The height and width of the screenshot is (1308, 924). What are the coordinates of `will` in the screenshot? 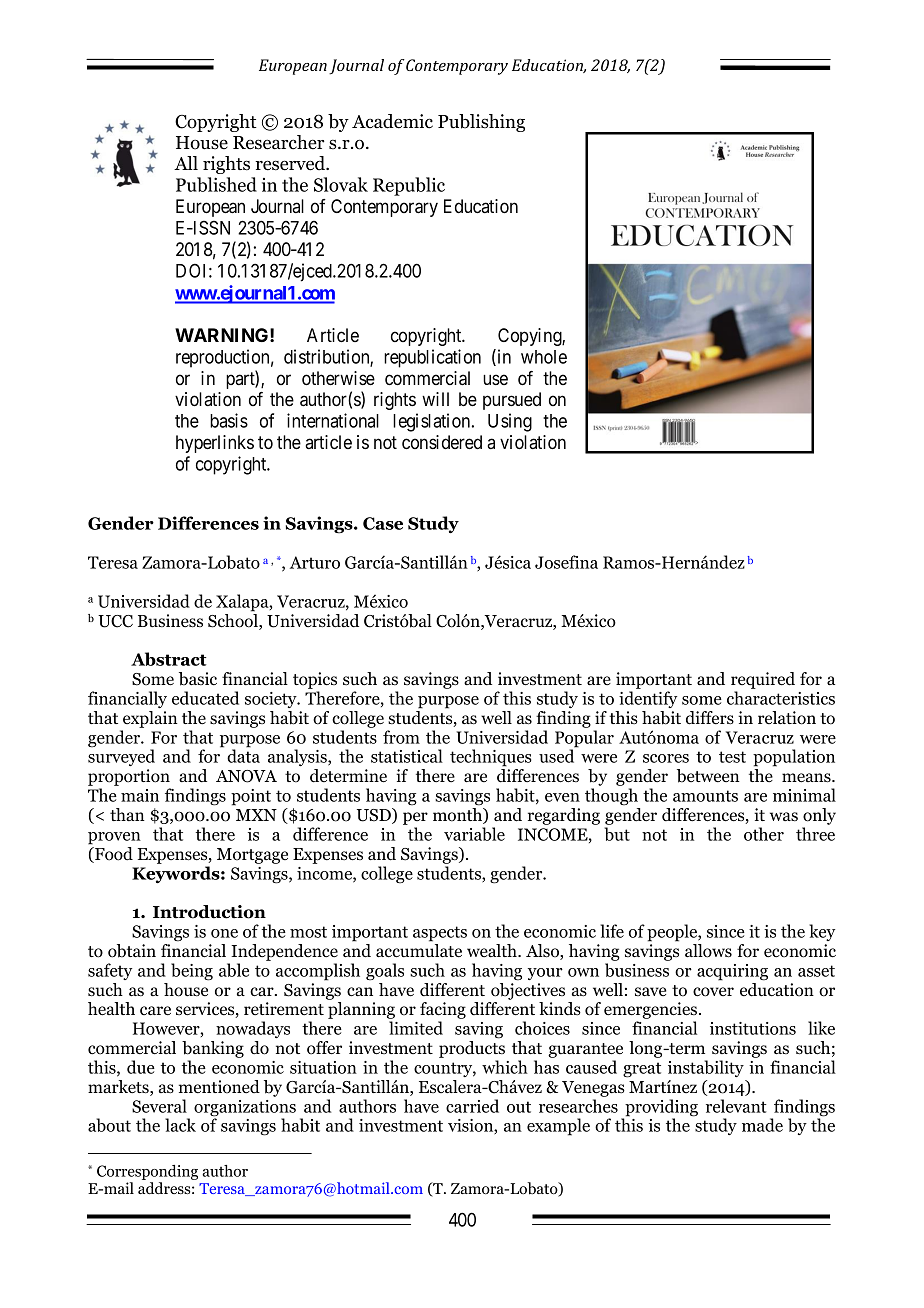 It's located at (435, 399).
